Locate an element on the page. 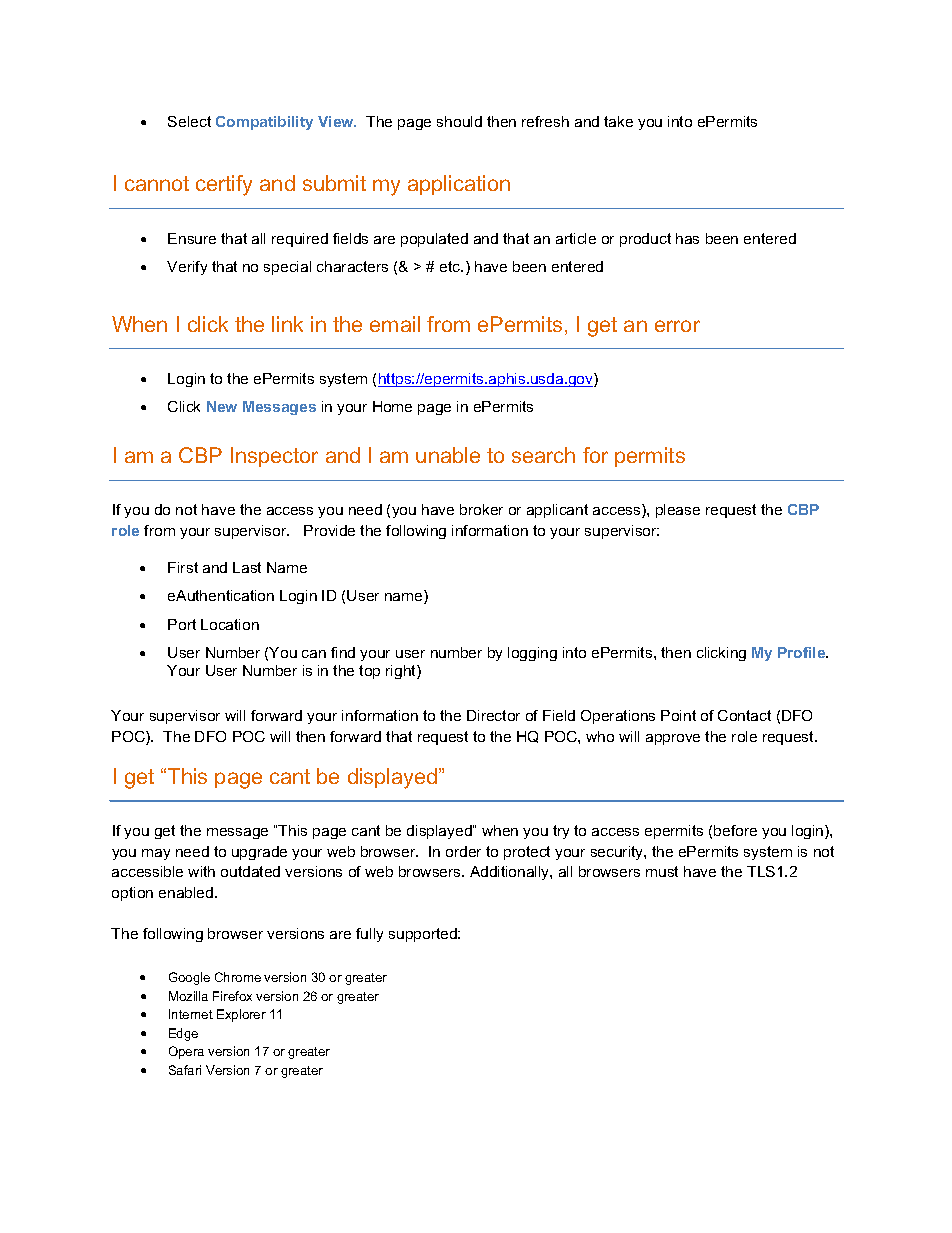 This page has height=1233, width=952. should is located at coordinates (459, 121).
